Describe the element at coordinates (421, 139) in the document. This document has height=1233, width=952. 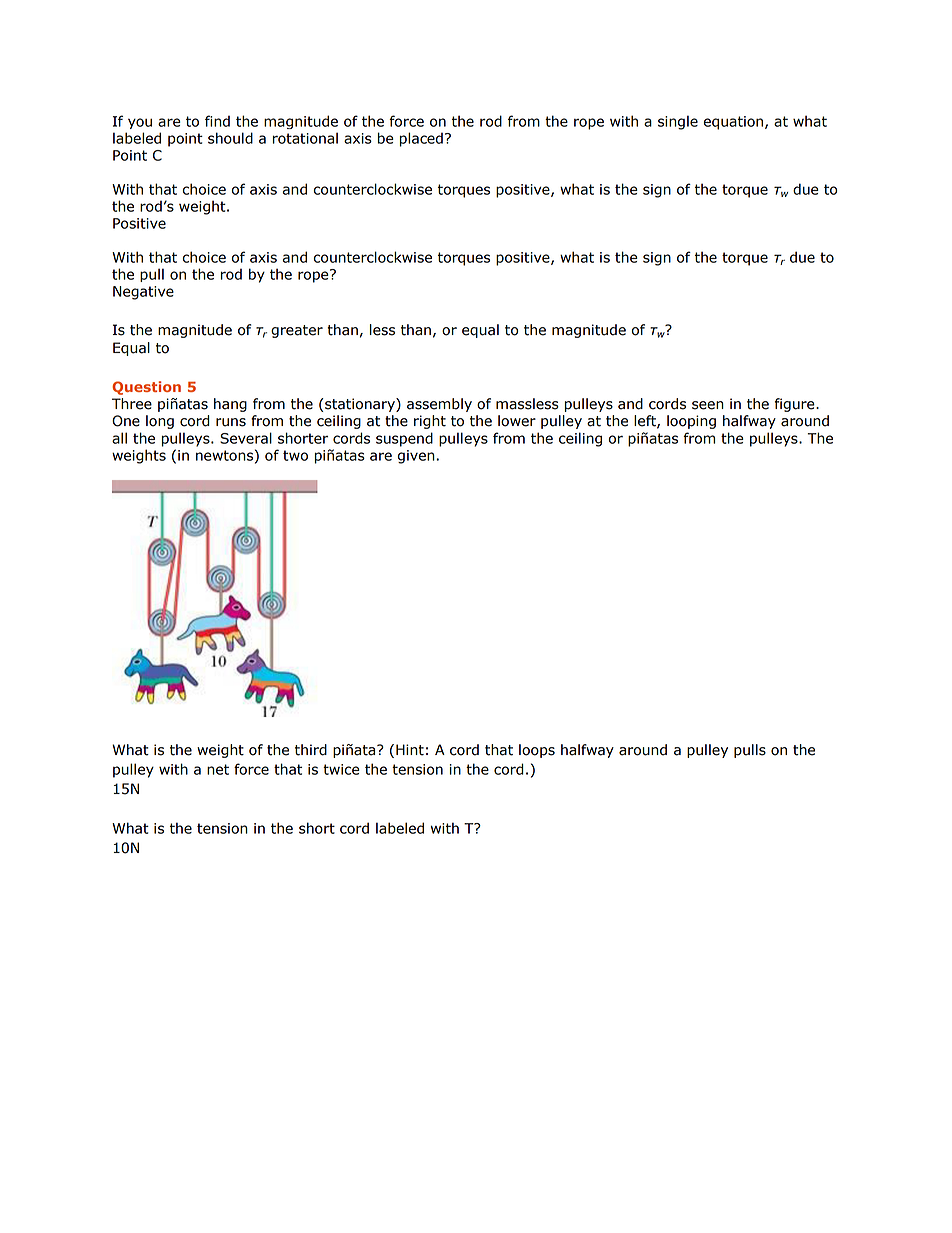
I see `placed` at that location.
